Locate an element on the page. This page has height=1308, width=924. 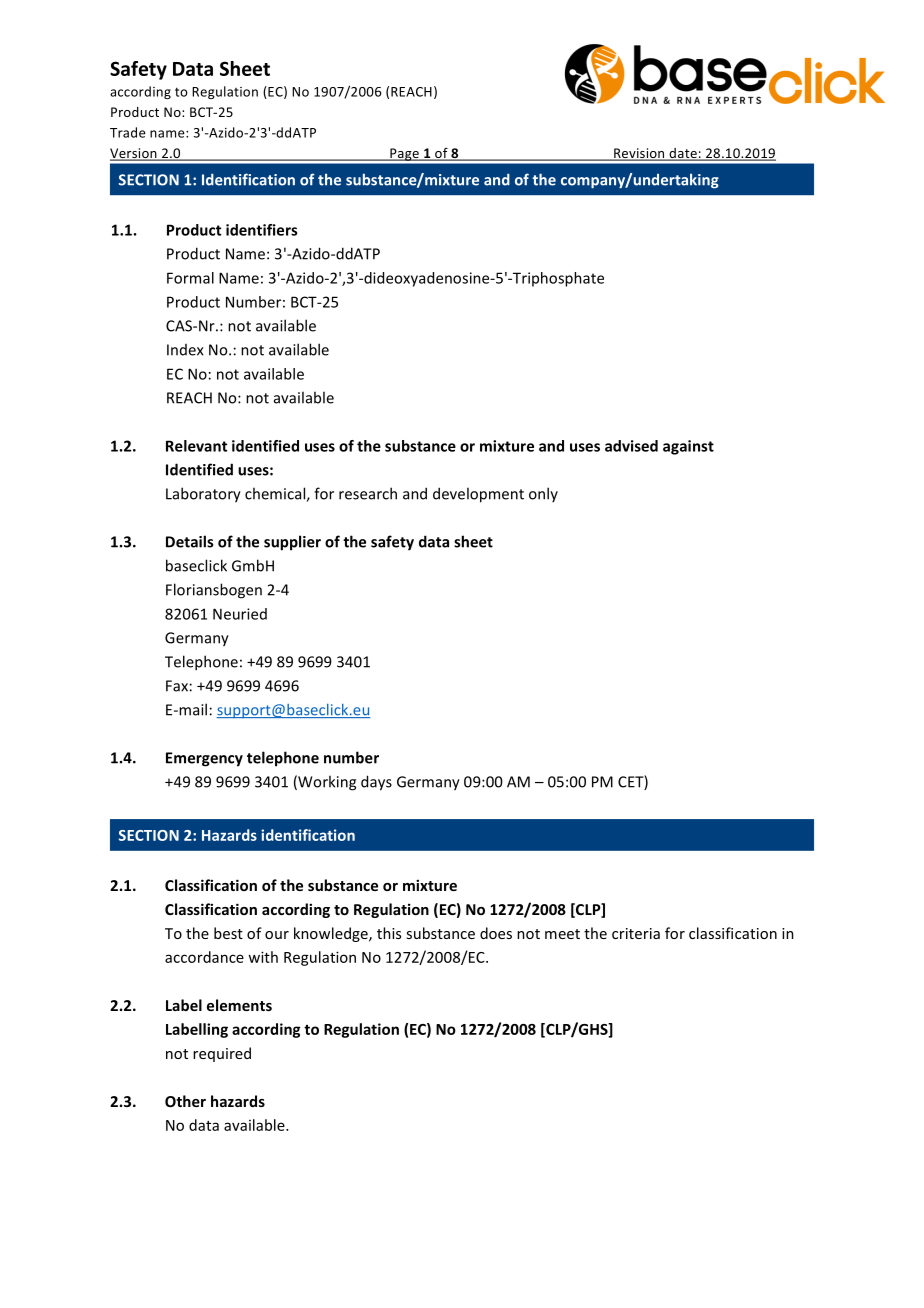
advised is located at coordinates (631, 446).
